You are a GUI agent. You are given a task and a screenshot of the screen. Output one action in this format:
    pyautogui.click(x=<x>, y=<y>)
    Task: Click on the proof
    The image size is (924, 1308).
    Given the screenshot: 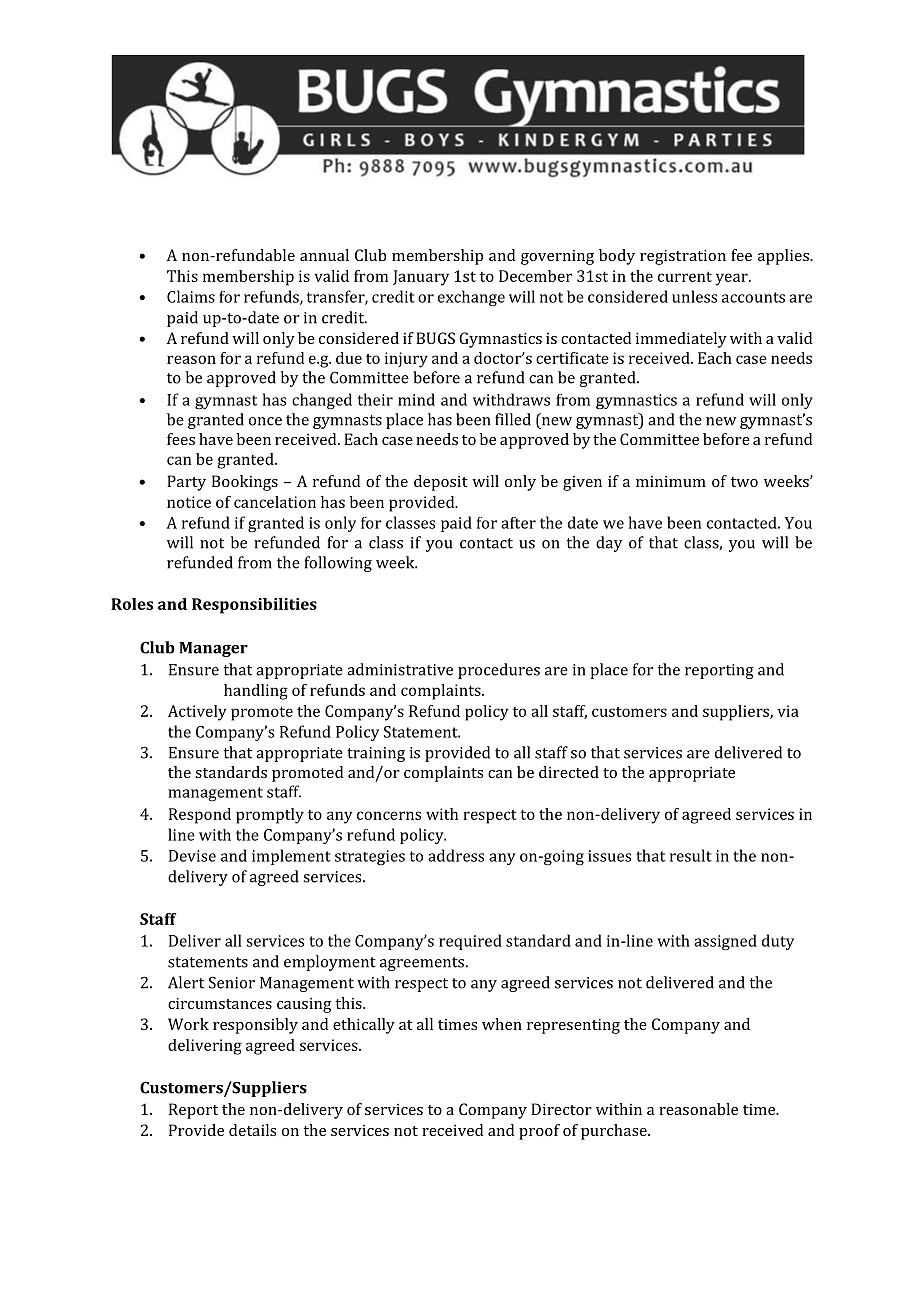 What is the action you would take?
    pyautogui.click(x=539, y=1132)
